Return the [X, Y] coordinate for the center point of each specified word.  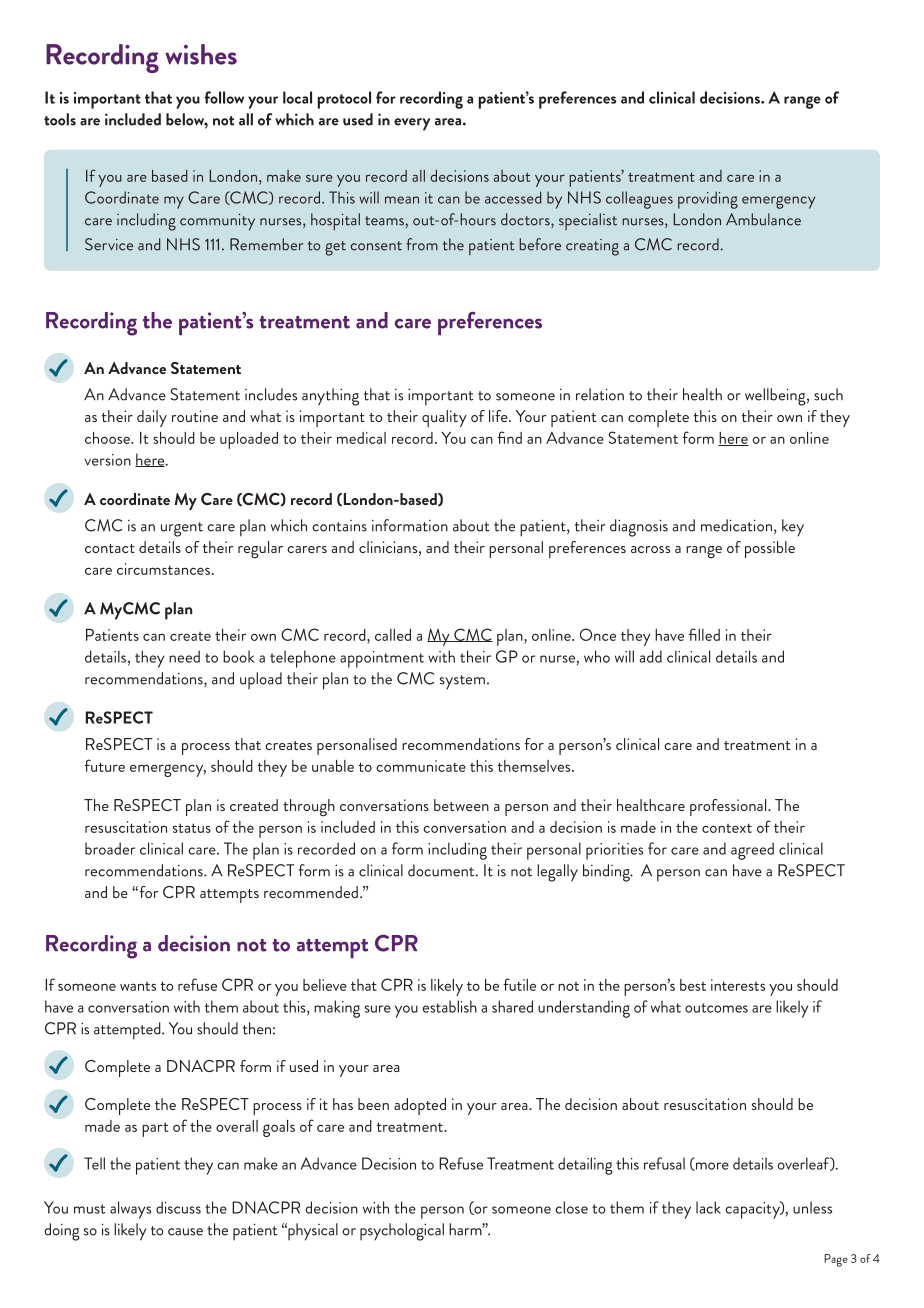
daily [152, 418]
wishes [201, 54]
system [462, 682]
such [828, 394]
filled [704, 634]
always [130, 1210]
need [184, 656]
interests [738, 985]
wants [138, 986]
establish [450, 1006]
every [412, 124]
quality [444, 418]
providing [708, 200]
